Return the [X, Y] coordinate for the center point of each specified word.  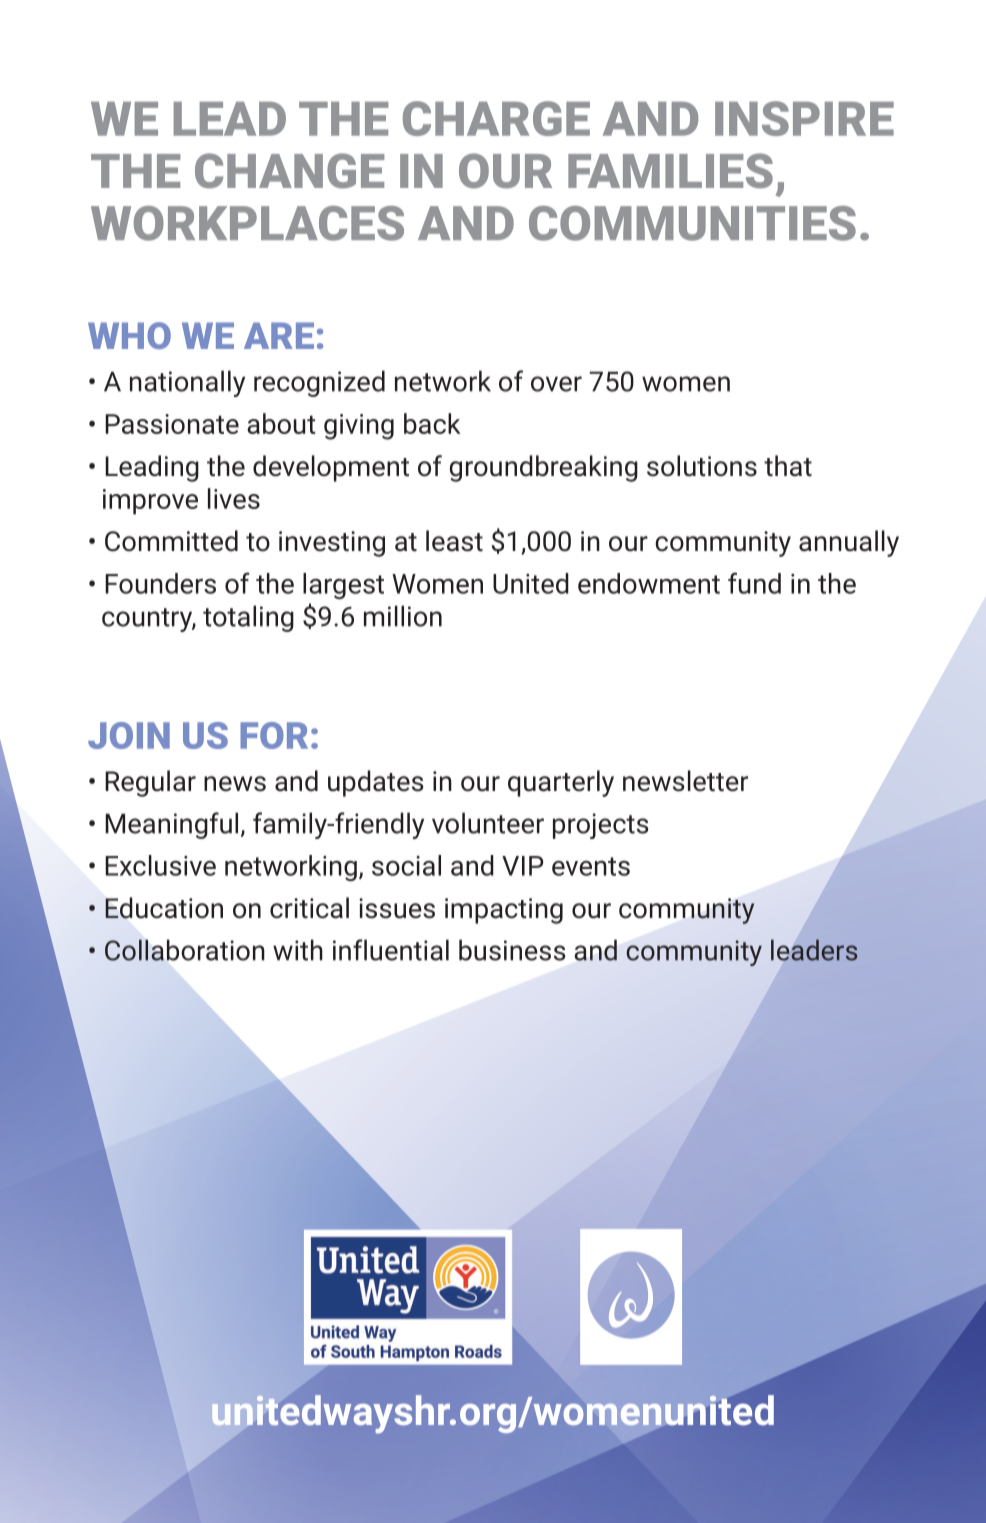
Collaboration [185, 950]
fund [754, 583]
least [454, 541]
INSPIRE [804, 118]
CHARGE [496, 118]
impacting [504, 911]
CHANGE [289, 171]
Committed [171, 541]
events [591, 866]
